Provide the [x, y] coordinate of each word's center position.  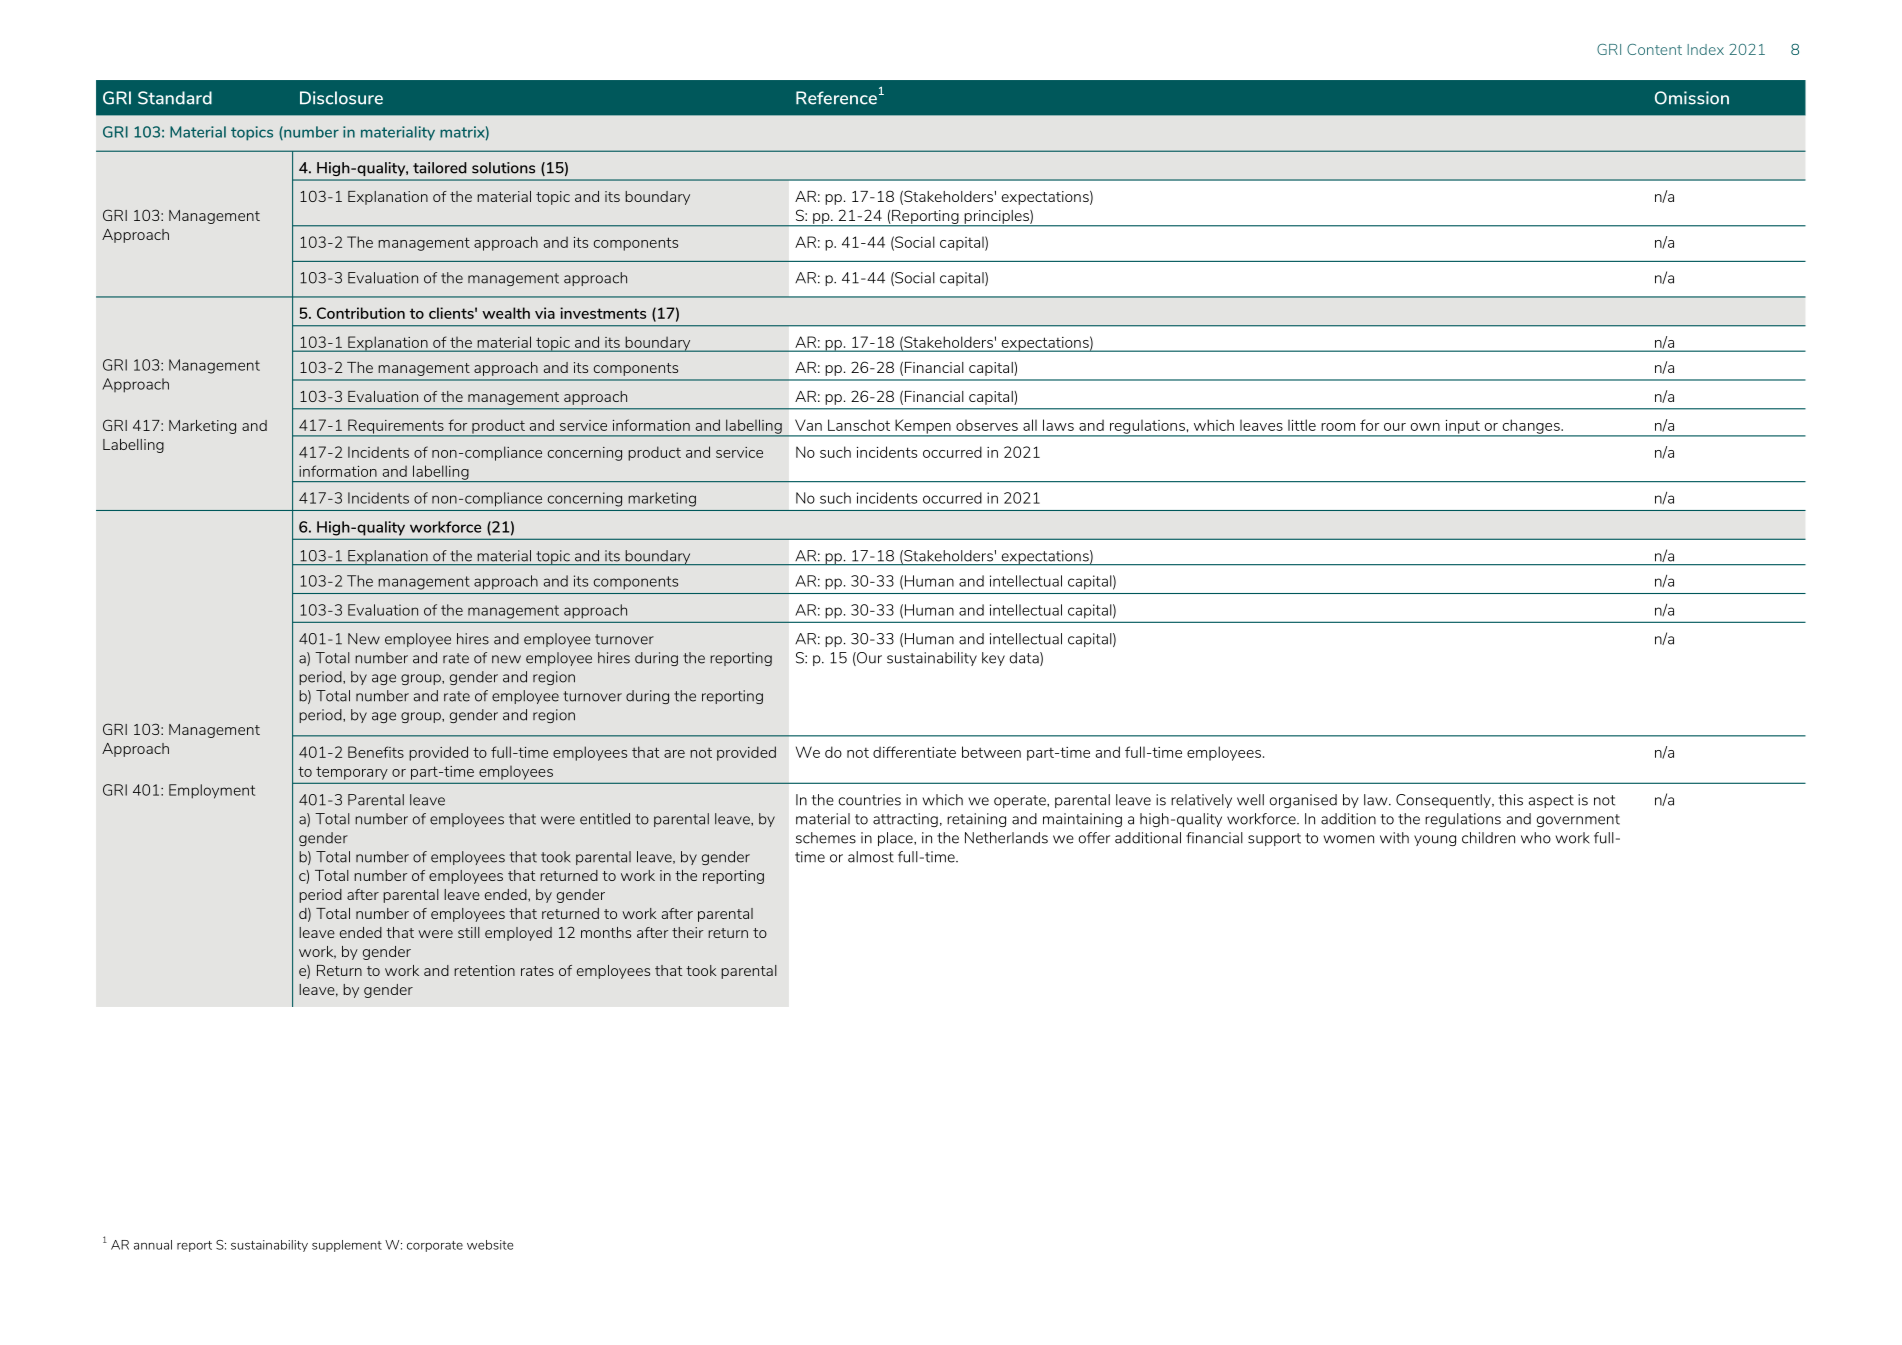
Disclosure [341, 98]
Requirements [396, 427]
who [1536, 838]
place [896, 839]
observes [987, 425]
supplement [347, 1246]
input [1462, 428]
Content [1654, 49]
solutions [503, 168]
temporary [352, 773]
